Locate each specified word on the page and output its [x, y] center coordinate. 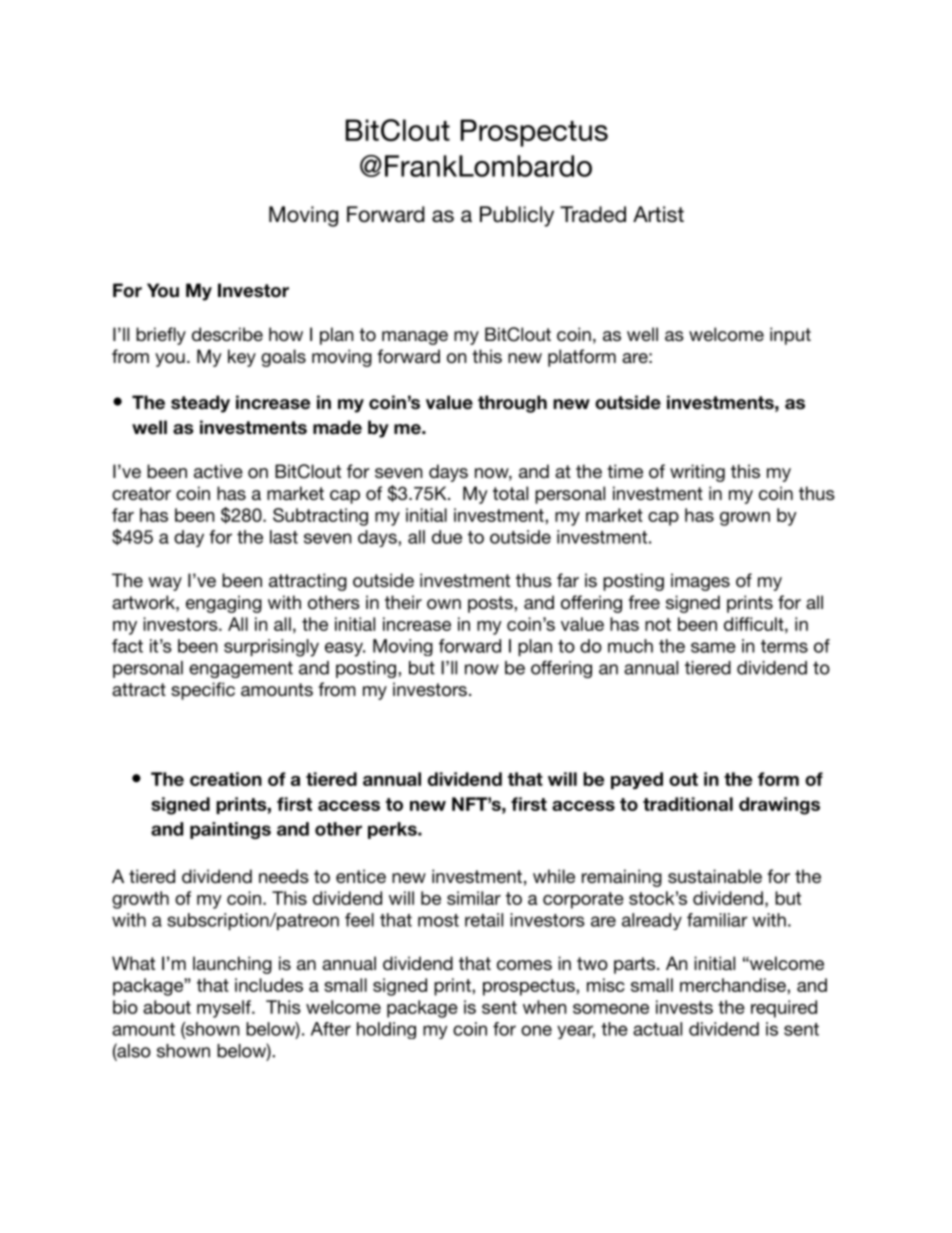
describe [227, 334]
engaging [224, 604]
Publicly [517, 216]
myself [225, 1009]
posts [491, 604]
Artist [658, 214]
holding [386, 1030]
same [713, 647]
